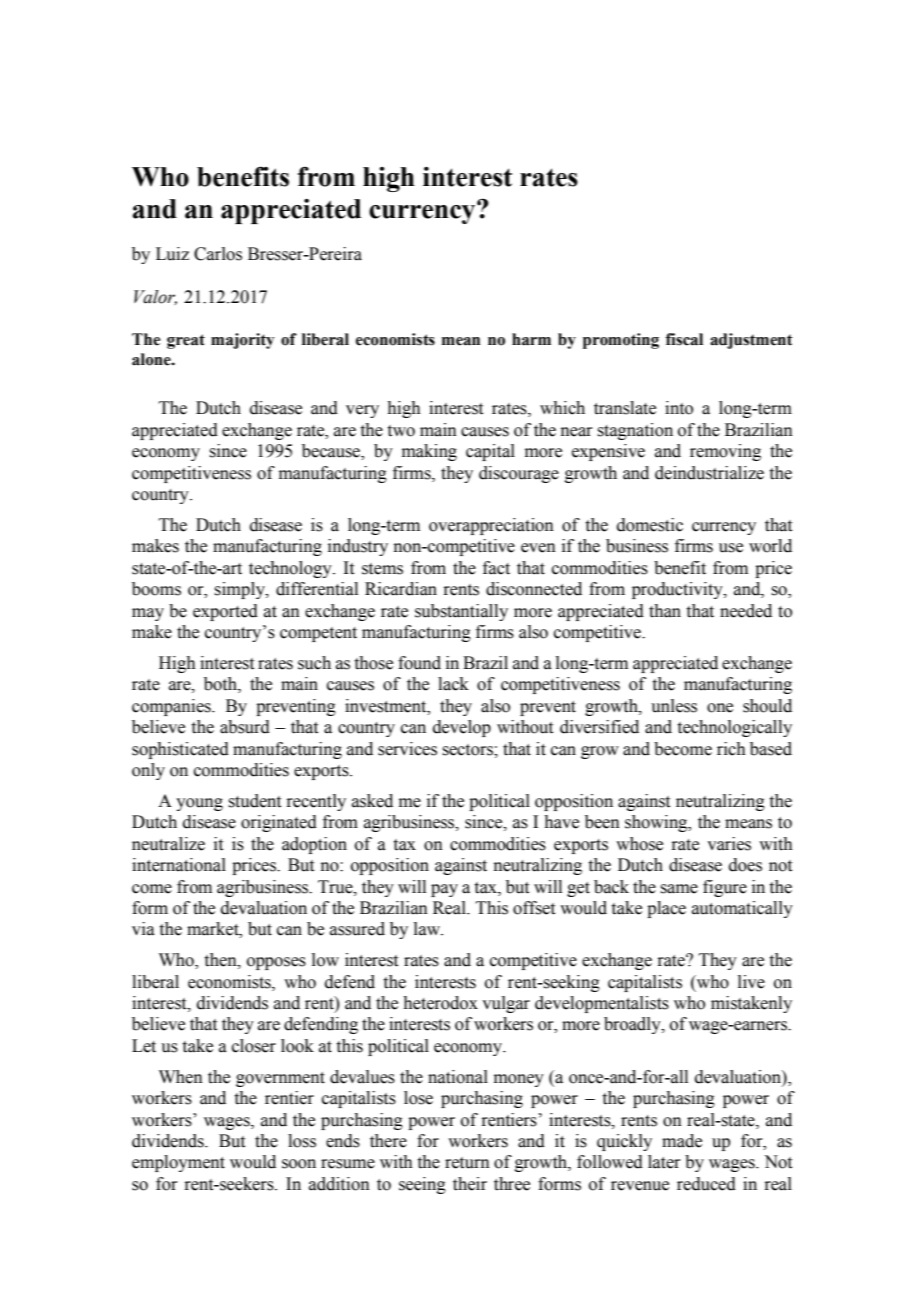 The width and height of the page is (924, 1308). I want to click on harm, so click(531, 339).
